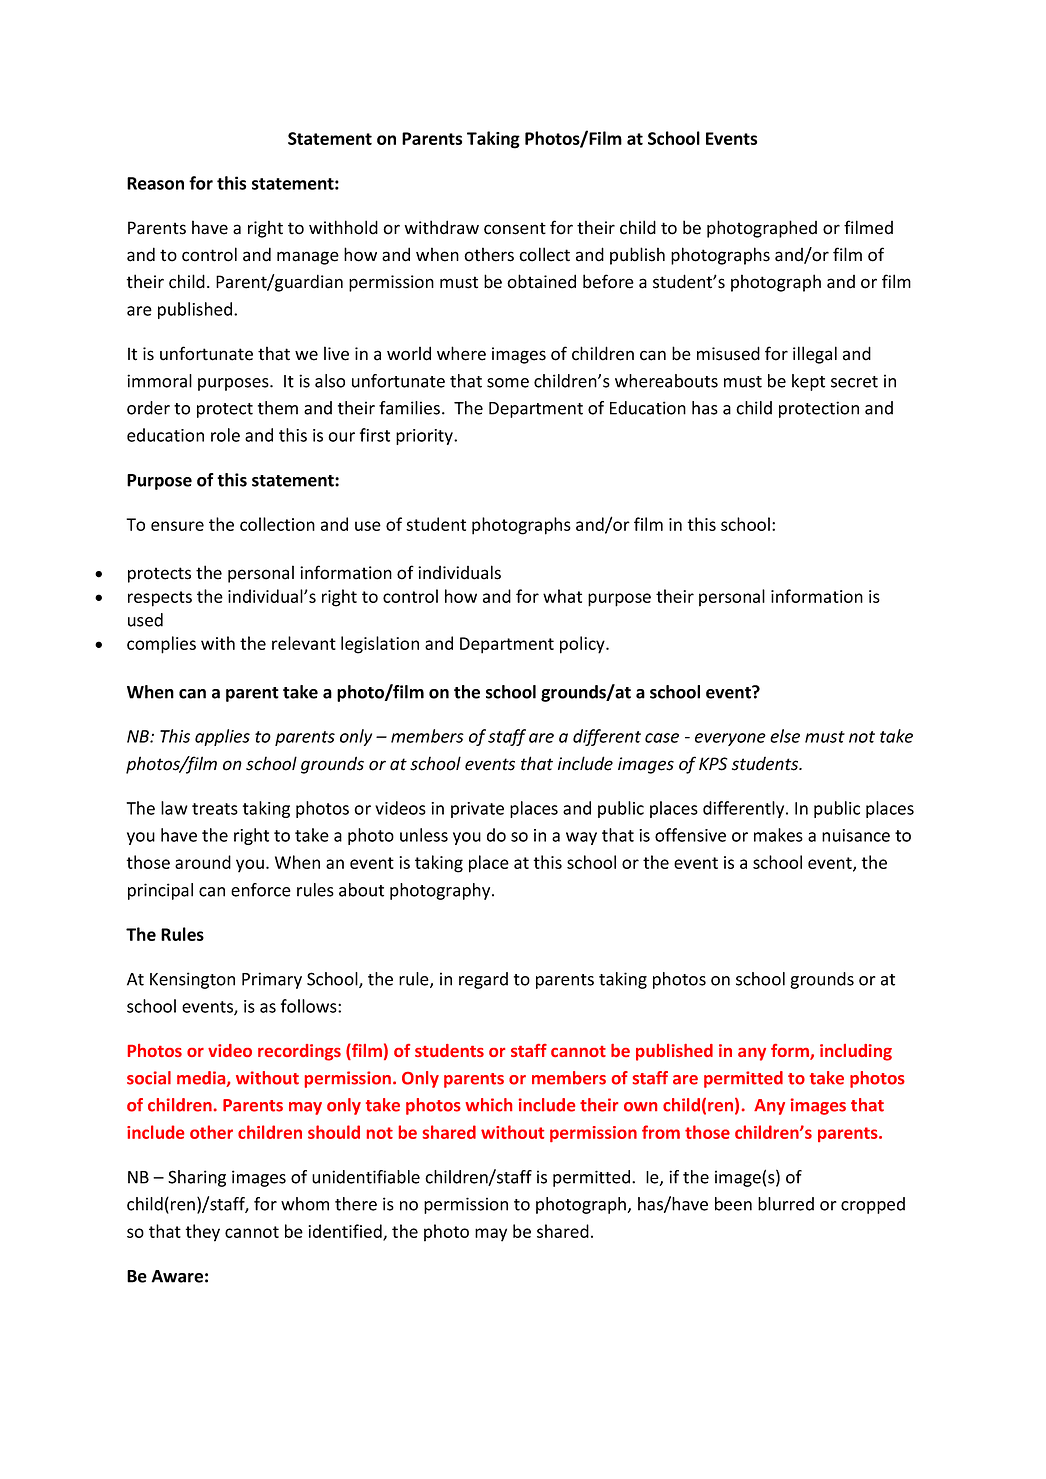 This page has width=1046, height=1479. Describe the element at coordinates (488, 1105) in the page. I see `which` at that location.
